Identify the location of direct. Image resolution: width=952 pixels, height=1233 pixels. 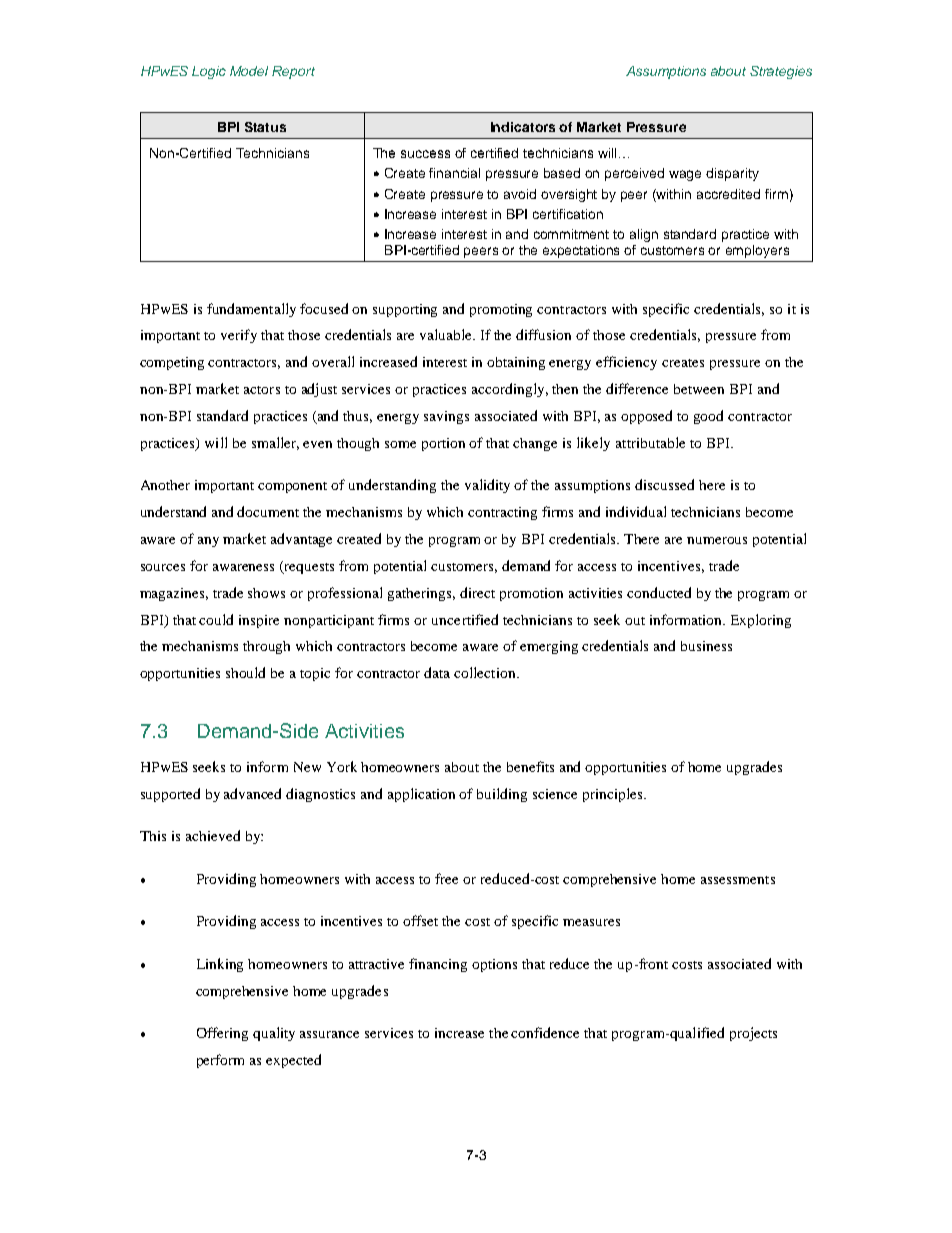
(477, 592).
